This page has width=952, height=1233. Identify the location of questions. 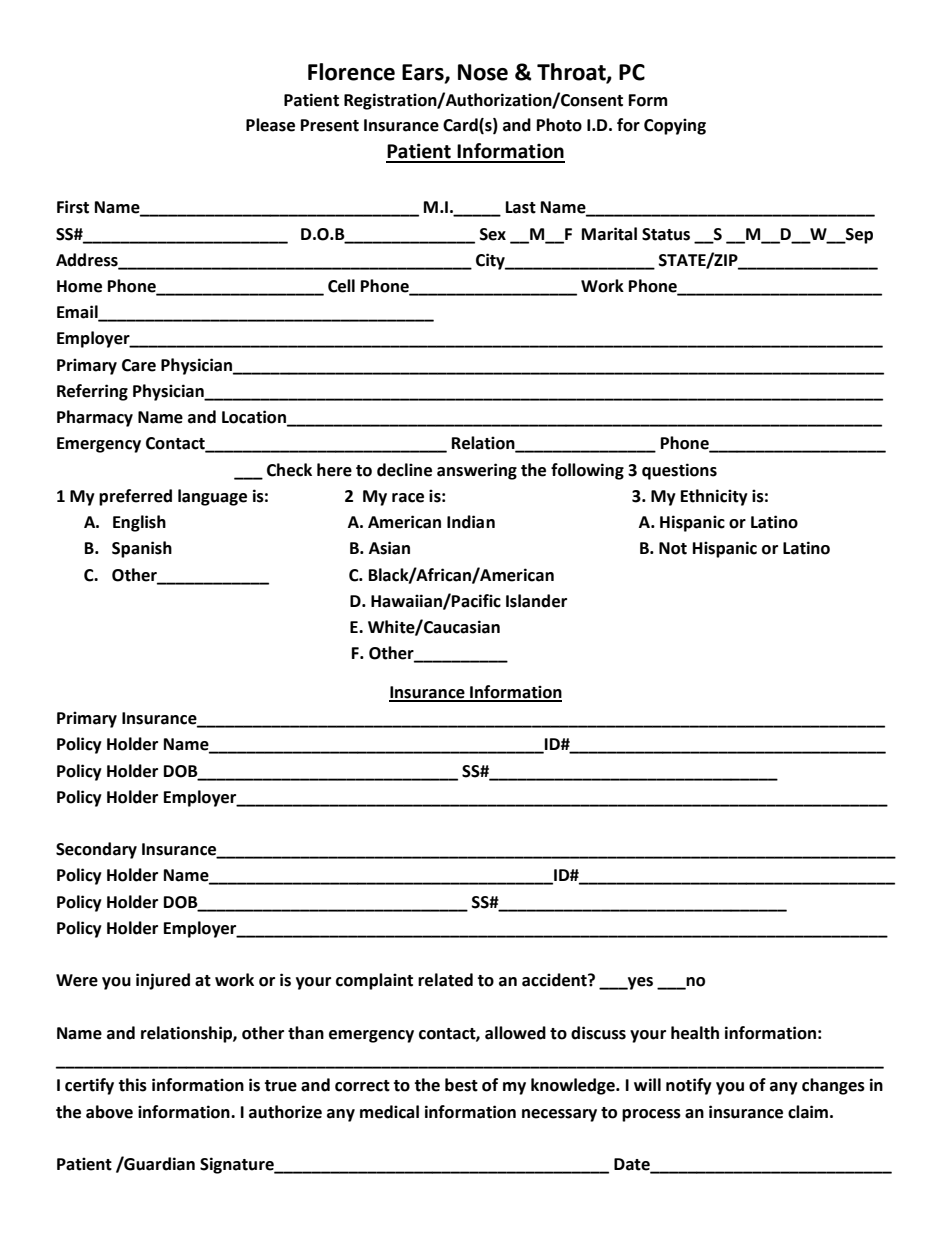
(679, 471).
